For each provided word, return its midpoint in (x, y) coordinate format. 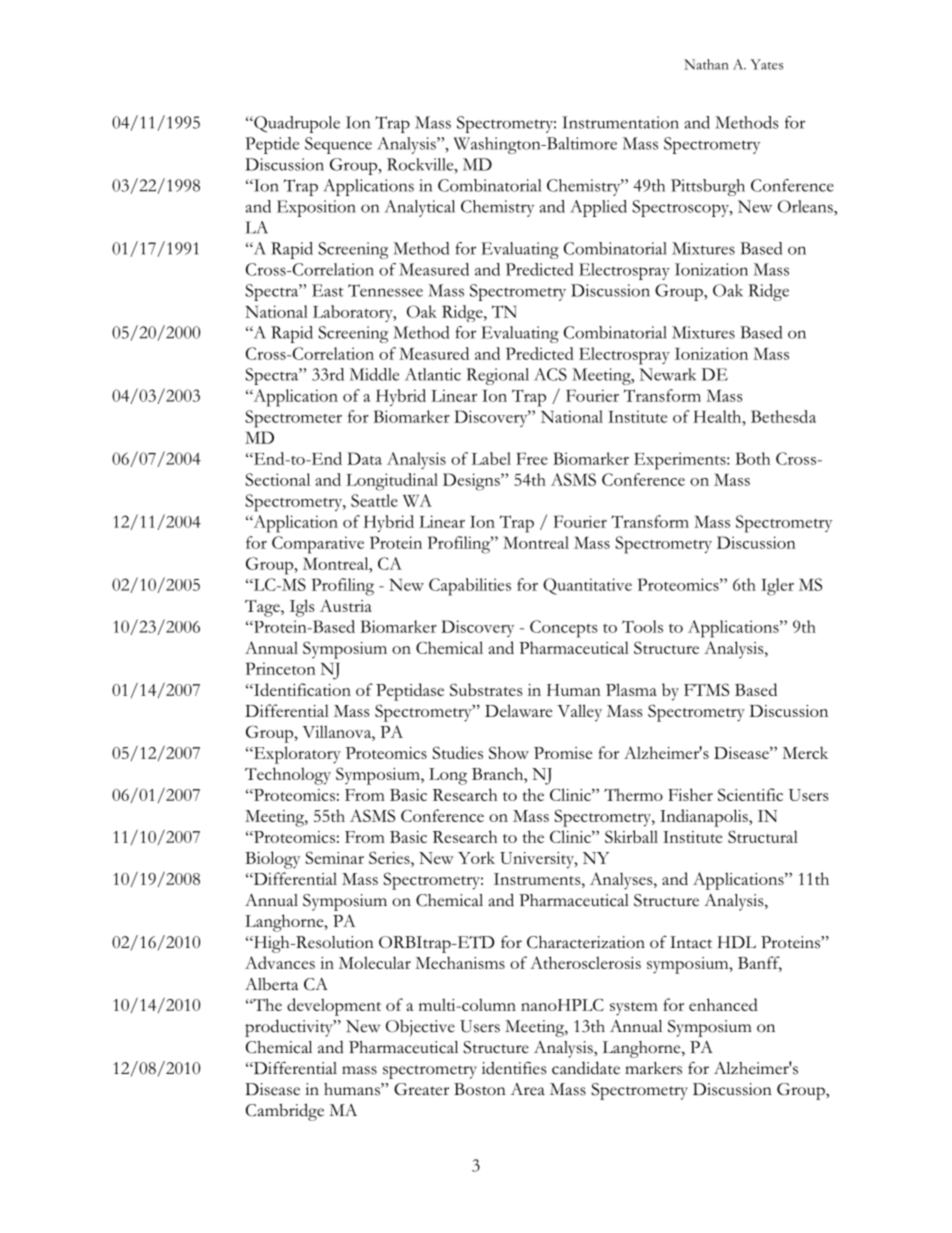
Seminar (334, 857)
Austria (346, 605)
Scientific (750, 794)
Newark (668, 374)
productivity (290, 1028)
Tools (642, 626)
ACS (550, 374)
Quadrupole (296, 124)
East (328, 290)
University (538, 860)
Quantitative (587, 586)
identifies (514, 1068)
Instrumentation (620, 122)
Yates (766, 64)
